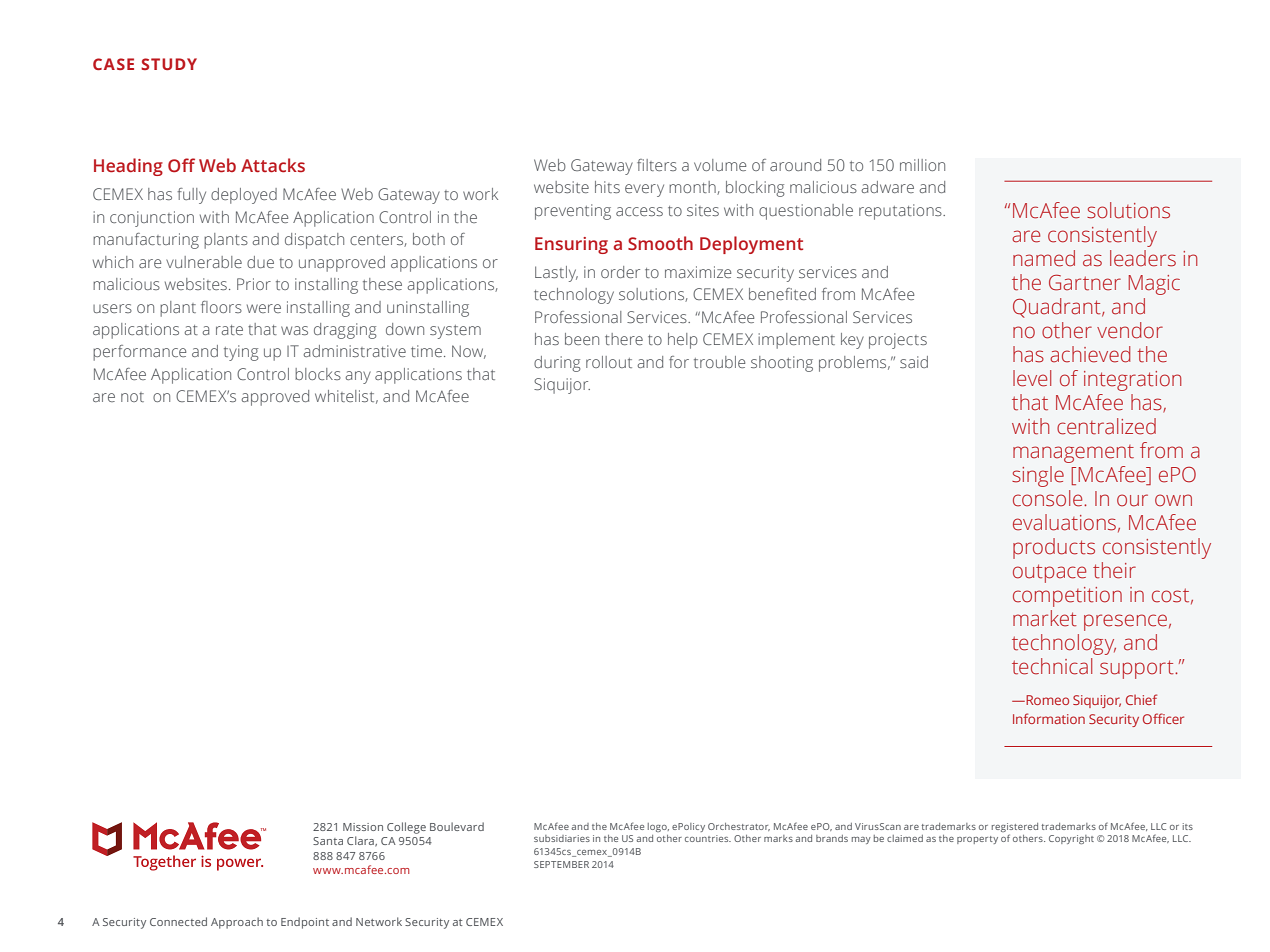 Image resolution: width=1270 pixels, height=952 pixels. I want to click on filters, so click(657, 165).
